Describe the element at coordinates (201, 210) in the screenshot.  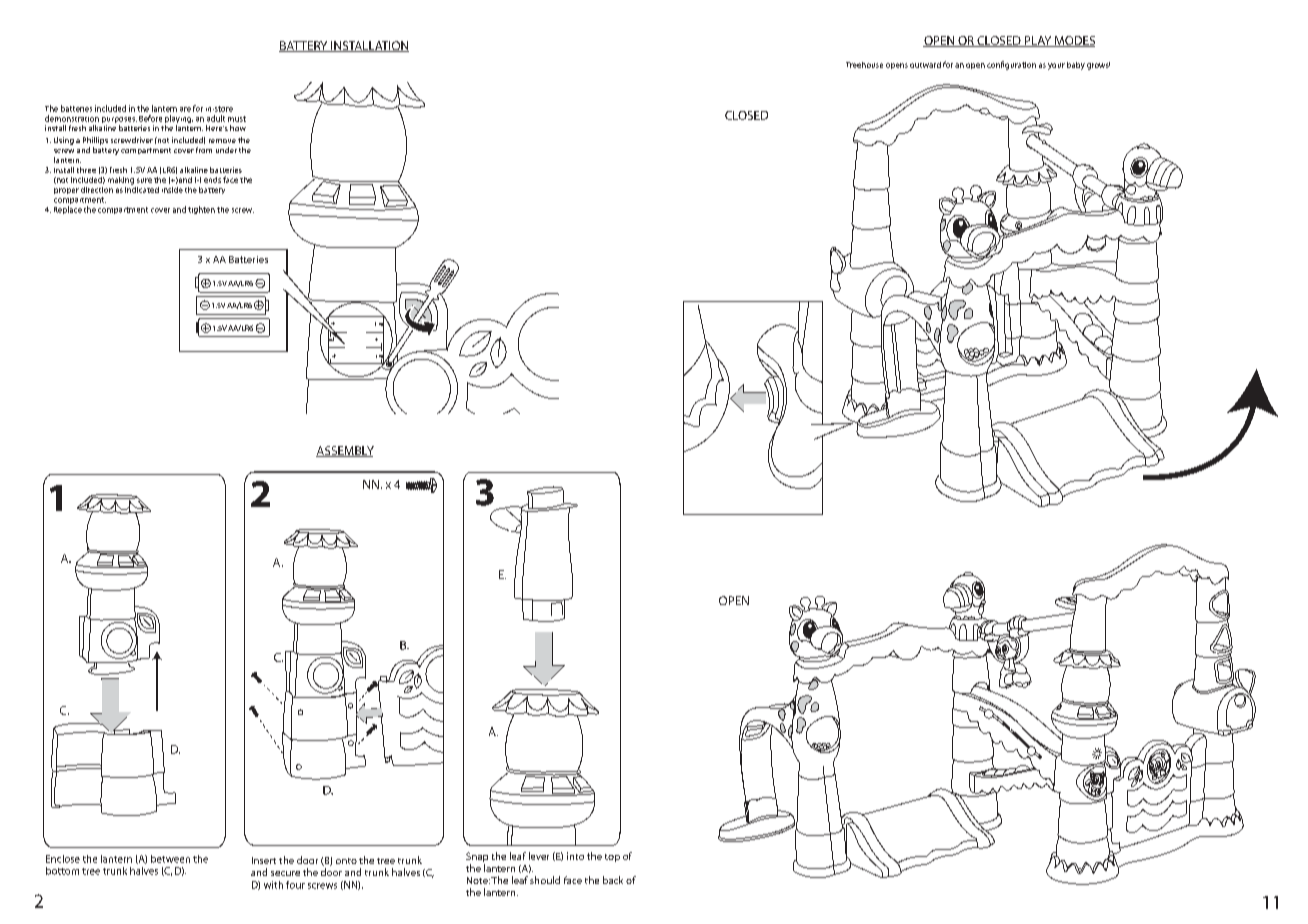
I see `tighten` at that location.
